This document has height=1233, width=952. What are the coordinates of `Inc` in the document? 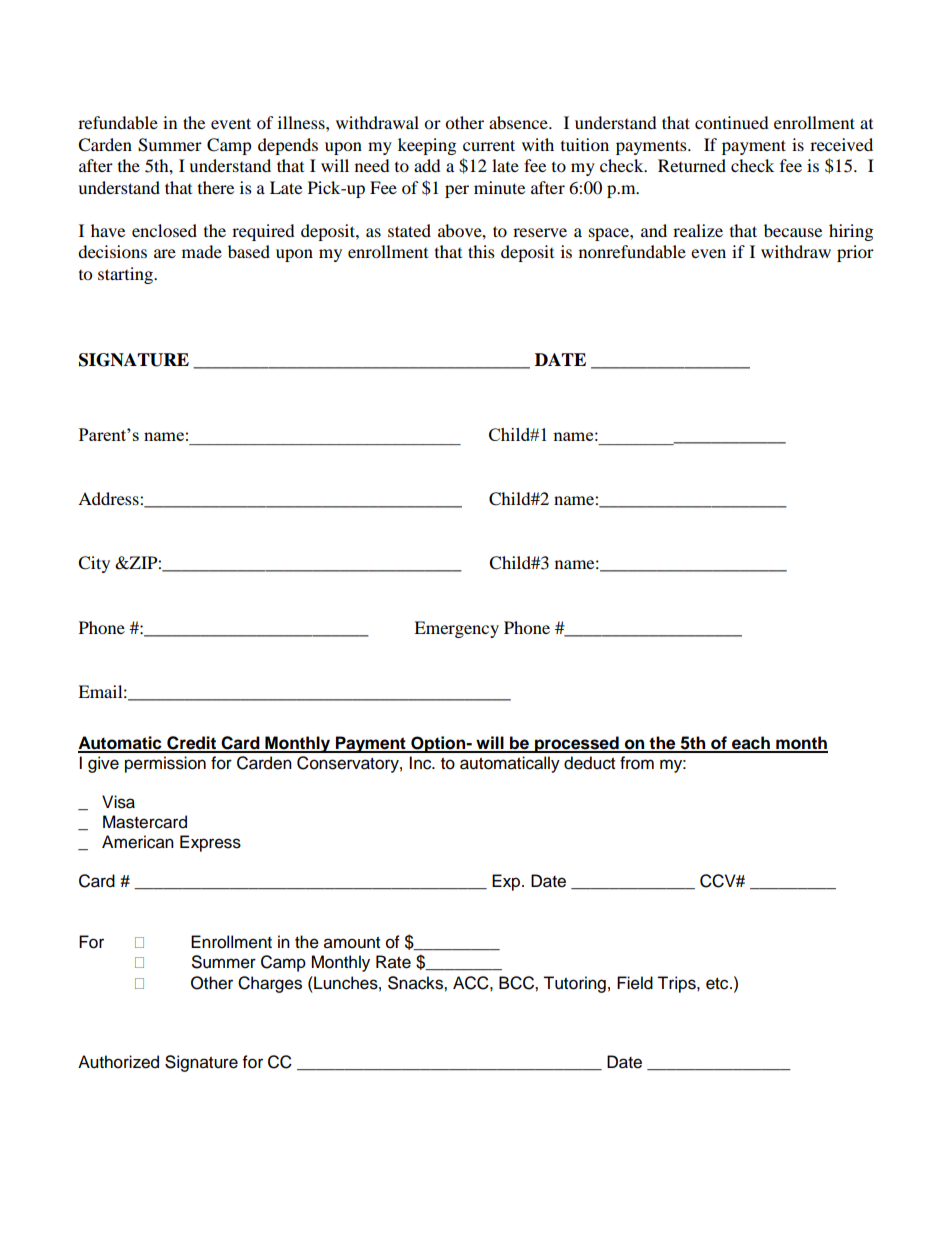 It's located at (421, 763).
